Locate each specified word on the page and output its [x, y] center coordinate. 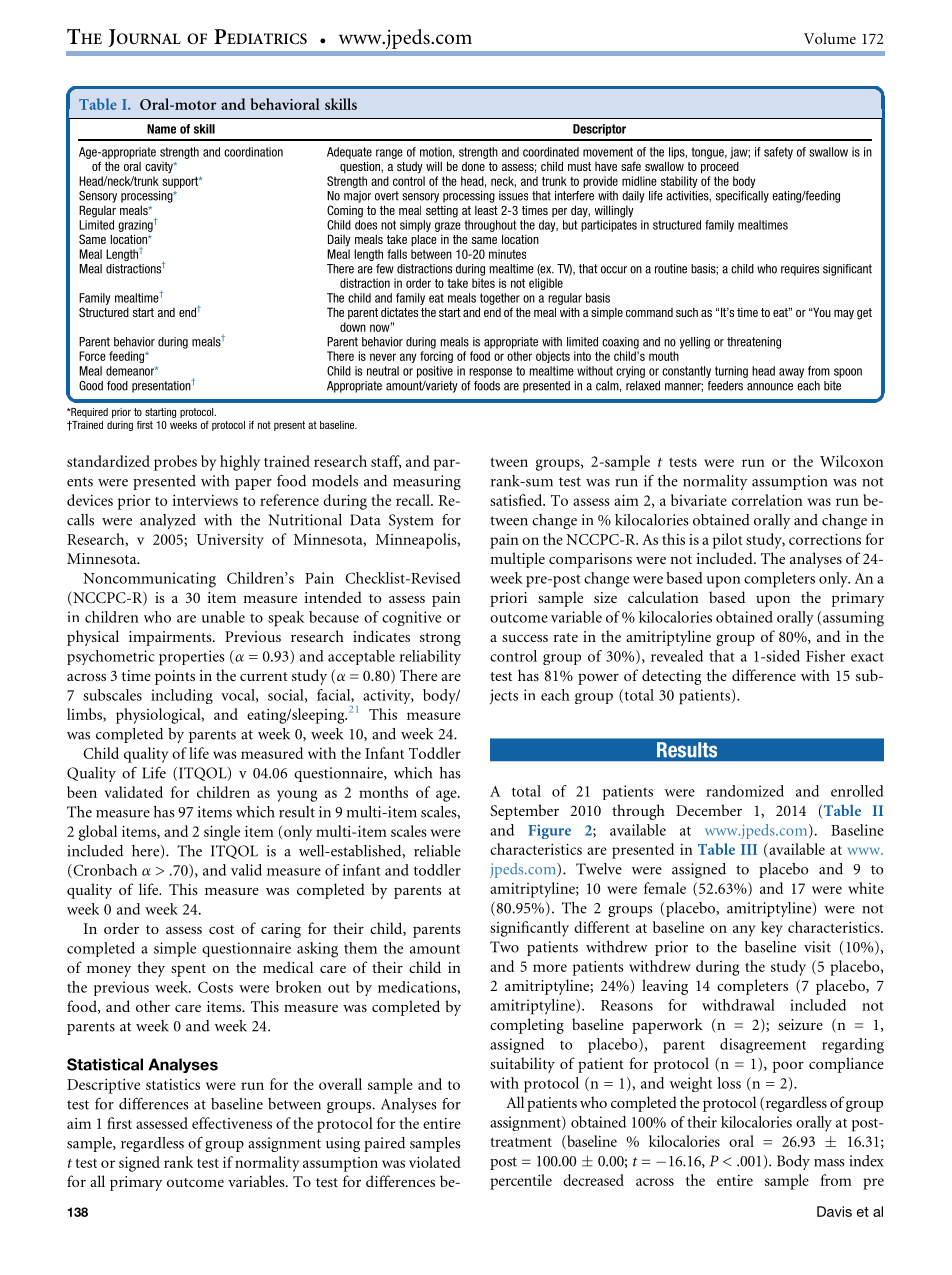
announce [770, 387]
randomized [745, 791]
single [222, 833]
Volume [830, 38]
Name [161, 129]
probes [175, 463]
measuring [427, 482]
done [473, 166]
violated [435, 1162]
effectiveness [232, 1123]
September [524, 812]
